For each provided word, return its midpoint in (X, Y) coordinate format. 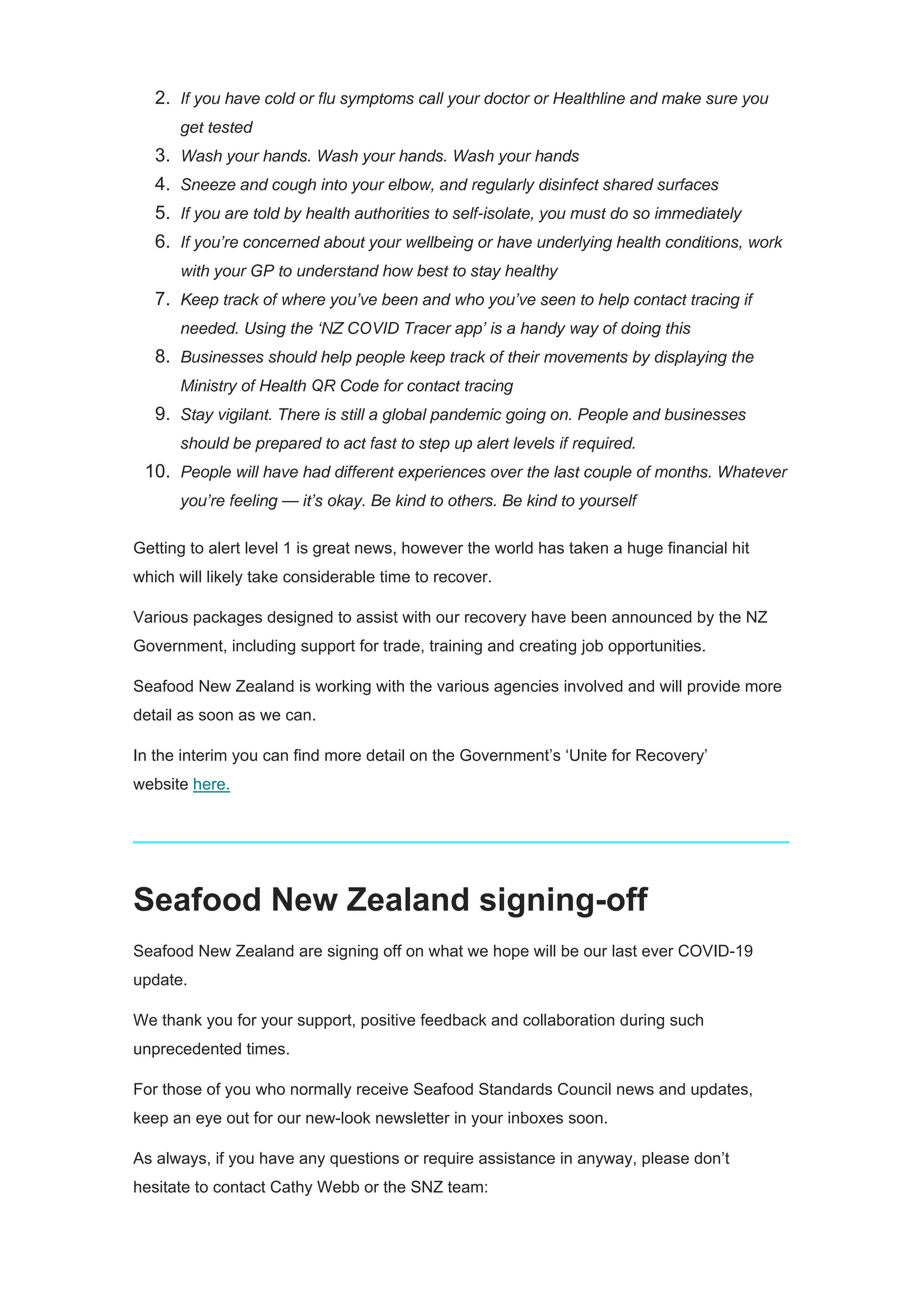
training (455, 647)
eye (209, 1120)
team (465, 1187)
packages (228, 618)
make (681, 98)
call (431, 98)
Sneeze (208, 184)
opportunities (654, 647)
